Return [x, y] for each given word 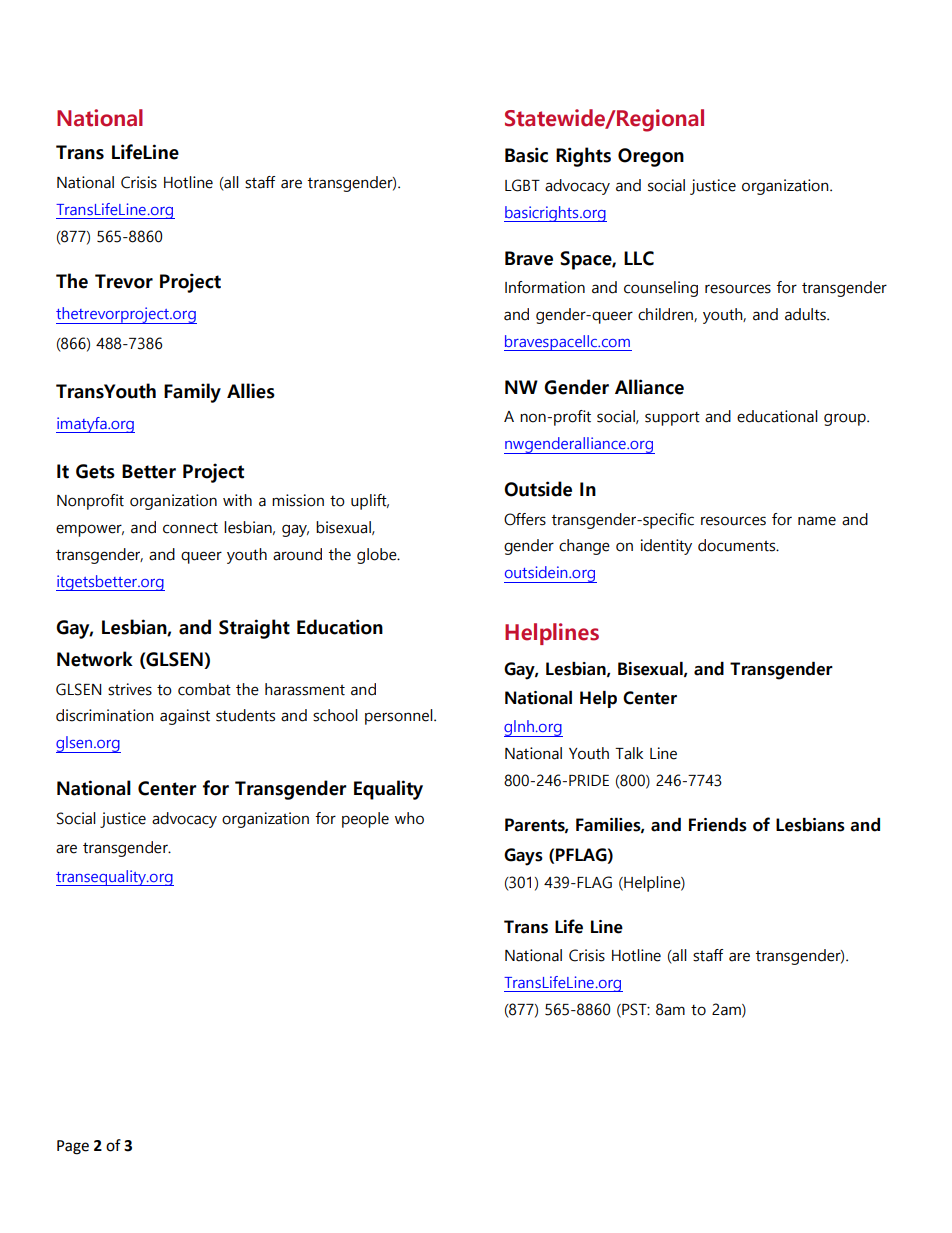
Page [73, 1147]
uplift [370, 502]
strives [130, 689]
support [672, 419]
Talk [629, 753]
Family [192, 393]
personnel [400, 717]
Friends [718, 825]
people [365, 820]
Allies [251, 391]
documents [738, 545]
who [409, 818]
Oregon [651, 157]
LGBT [522, 185]
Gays [523, 857]
